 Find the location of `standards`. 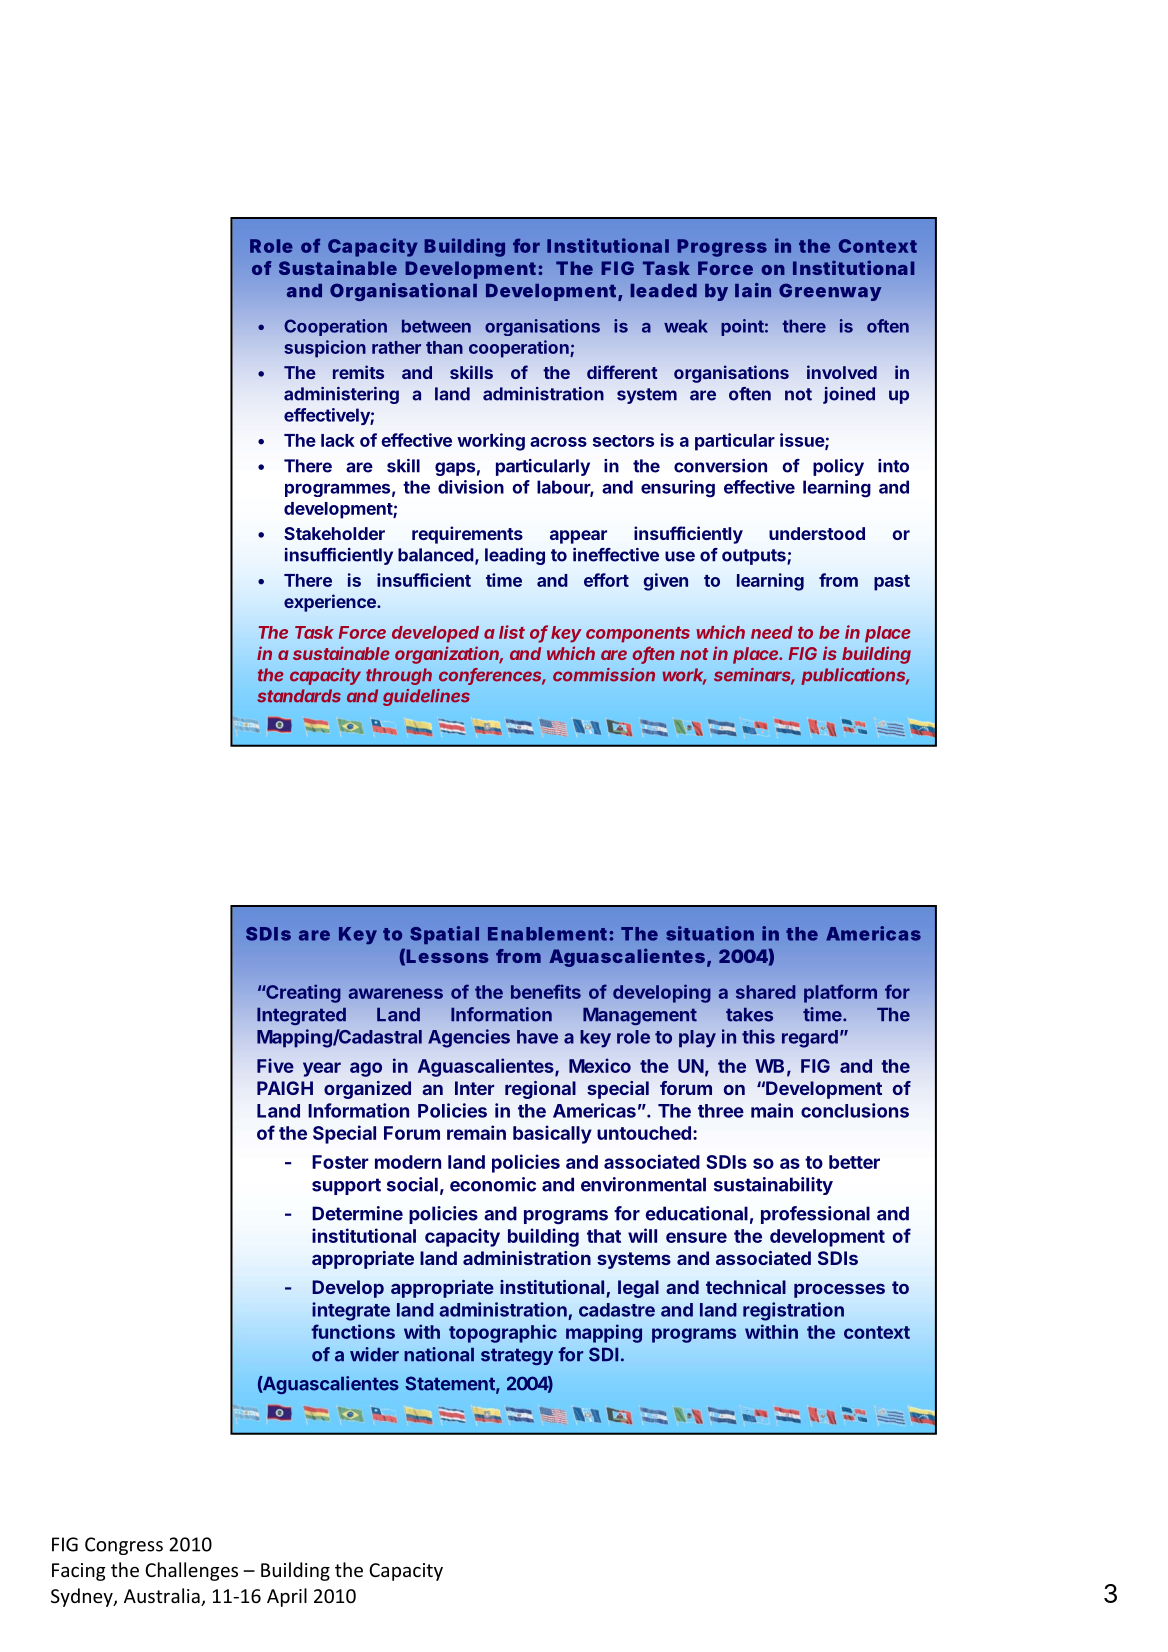

standards is located at coordinates (299, 696).
